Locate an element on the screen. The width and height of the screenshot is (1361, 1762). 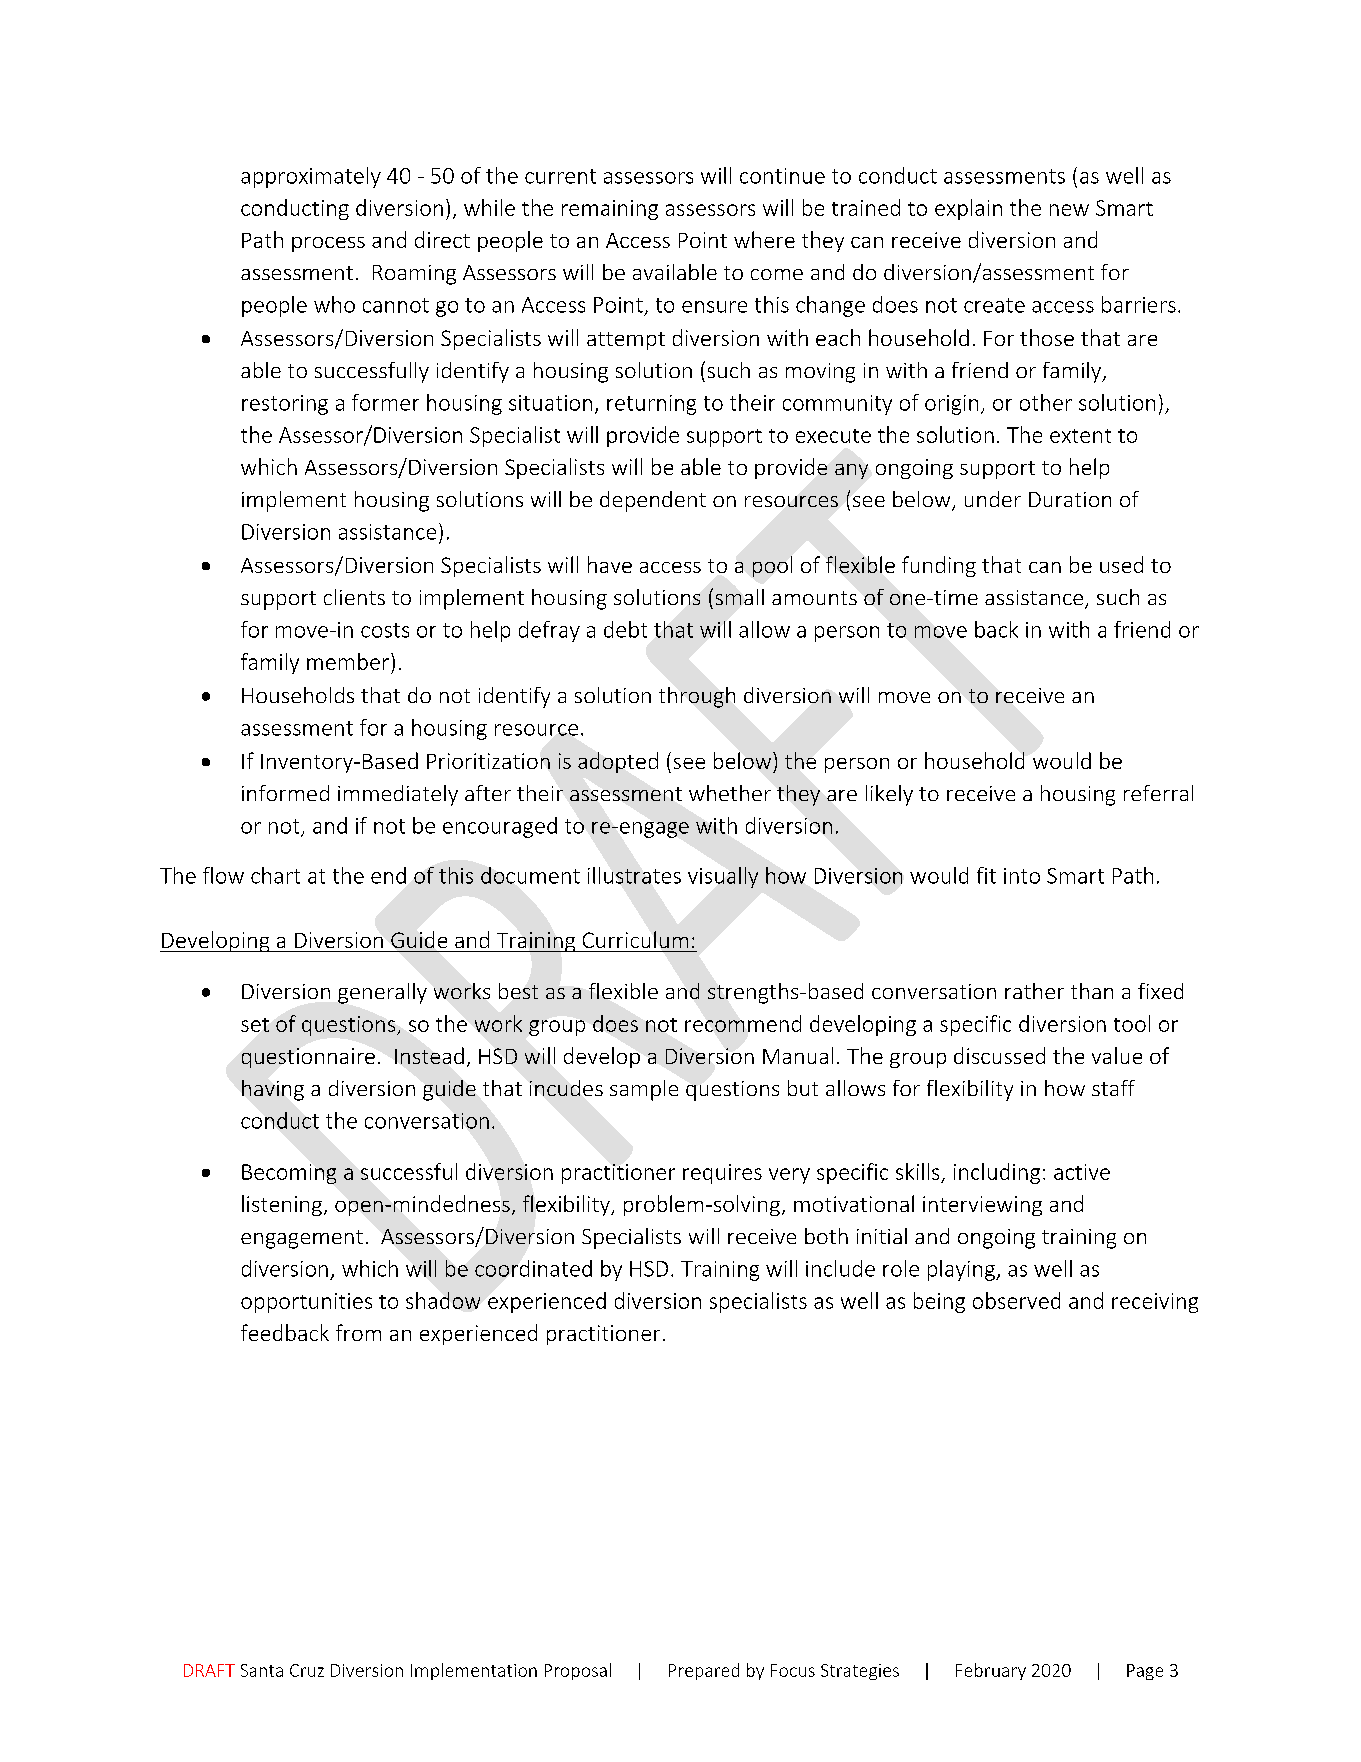
opportunities is located at coordinates (306, 1303).
